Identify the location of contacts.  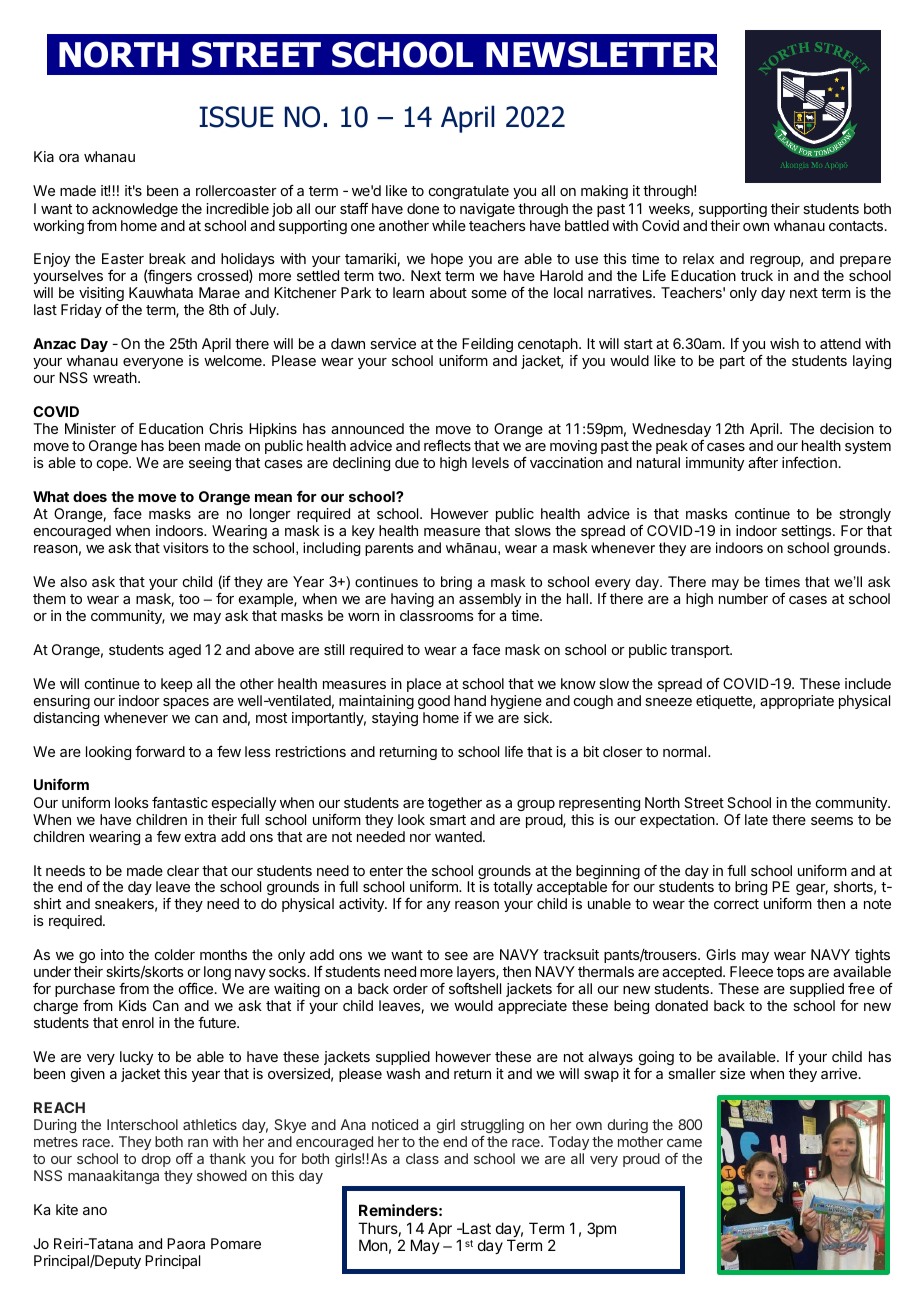
(856, 226).
